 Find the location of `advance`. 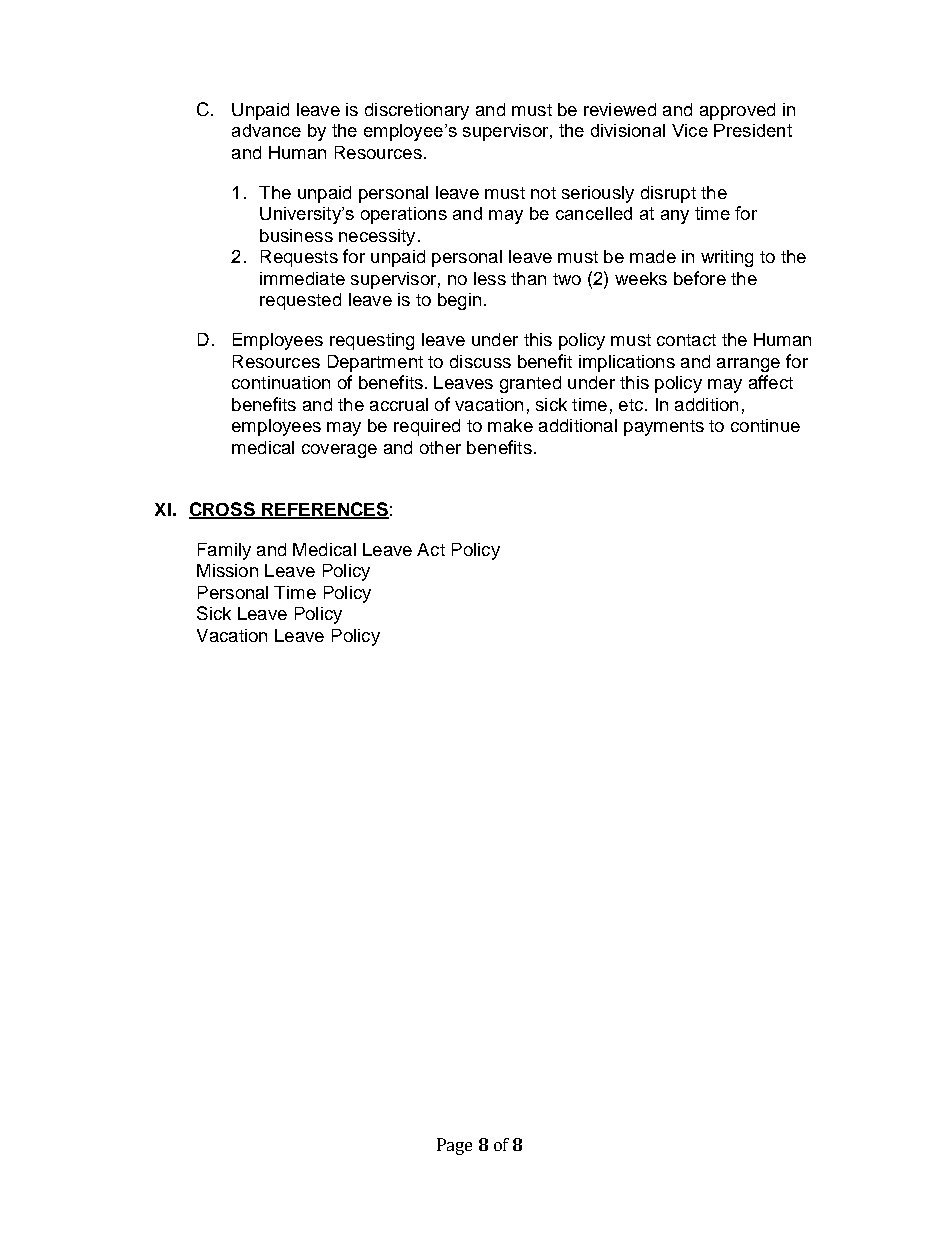

advance is located at coordinates (266, 130).
